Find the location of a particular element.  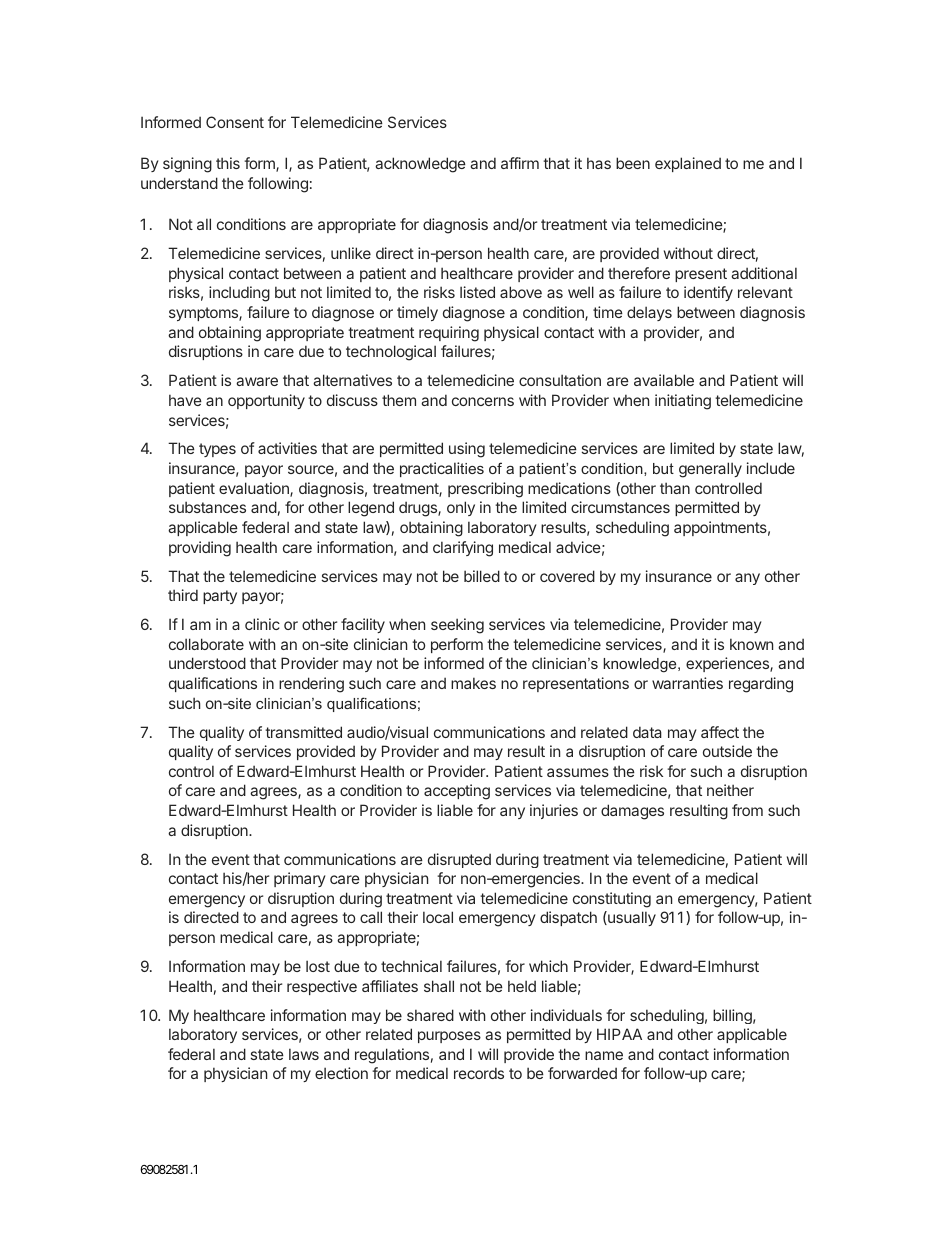

explained is located at coordinates (688, 164).
